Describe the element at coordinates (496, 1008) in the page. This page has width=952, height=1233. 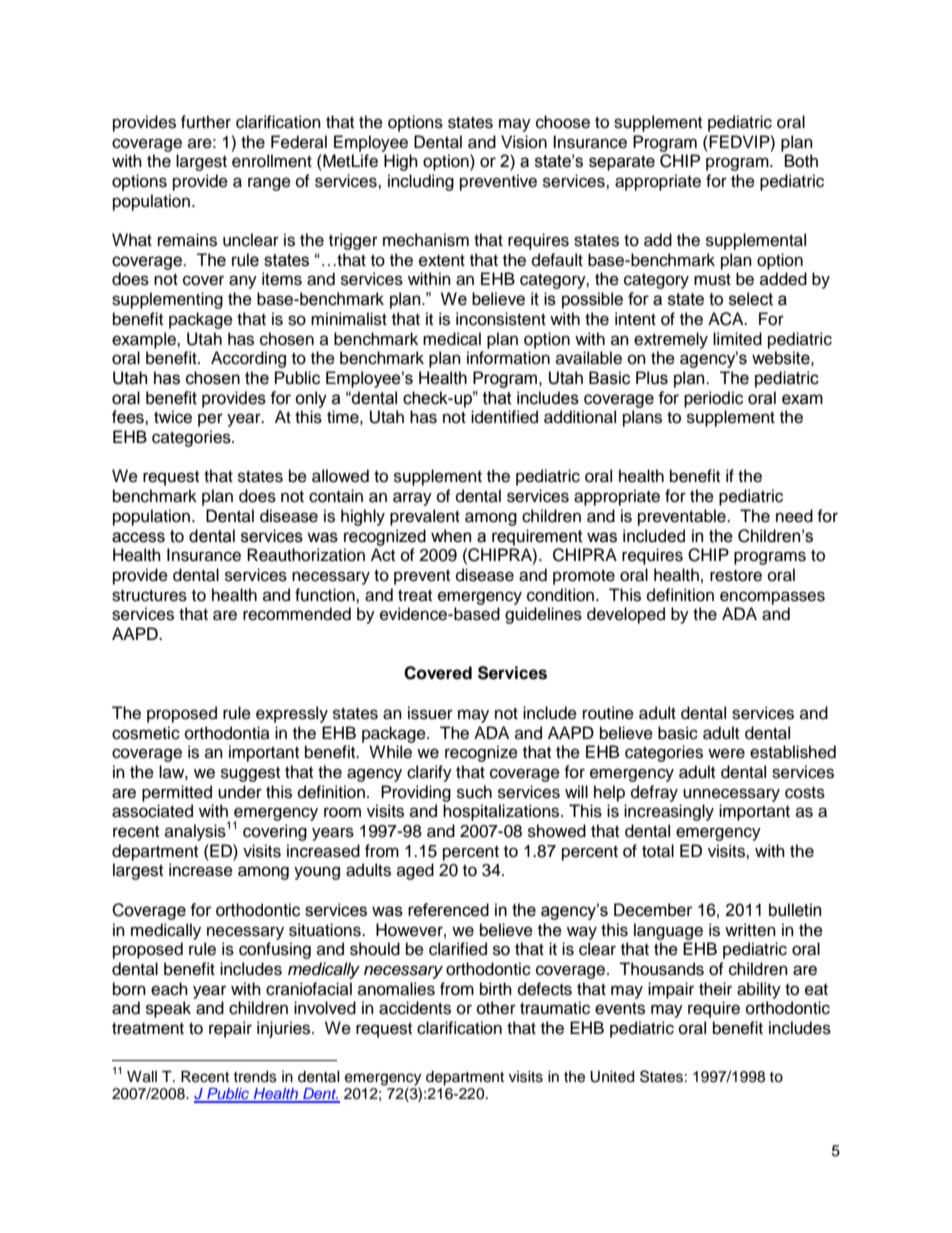
I see `other` at that location.
